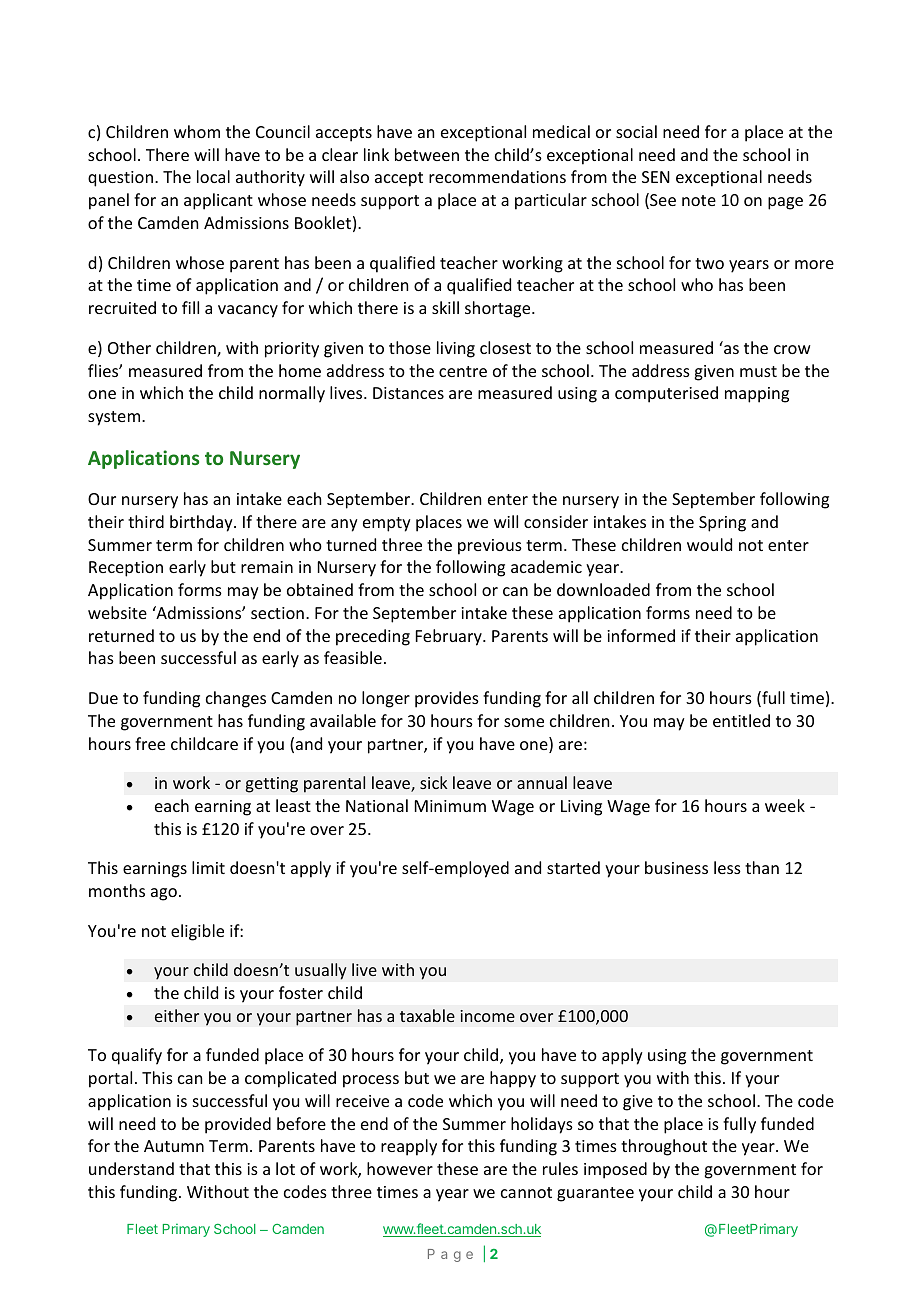  I want to click on less, so click(727, 867).
